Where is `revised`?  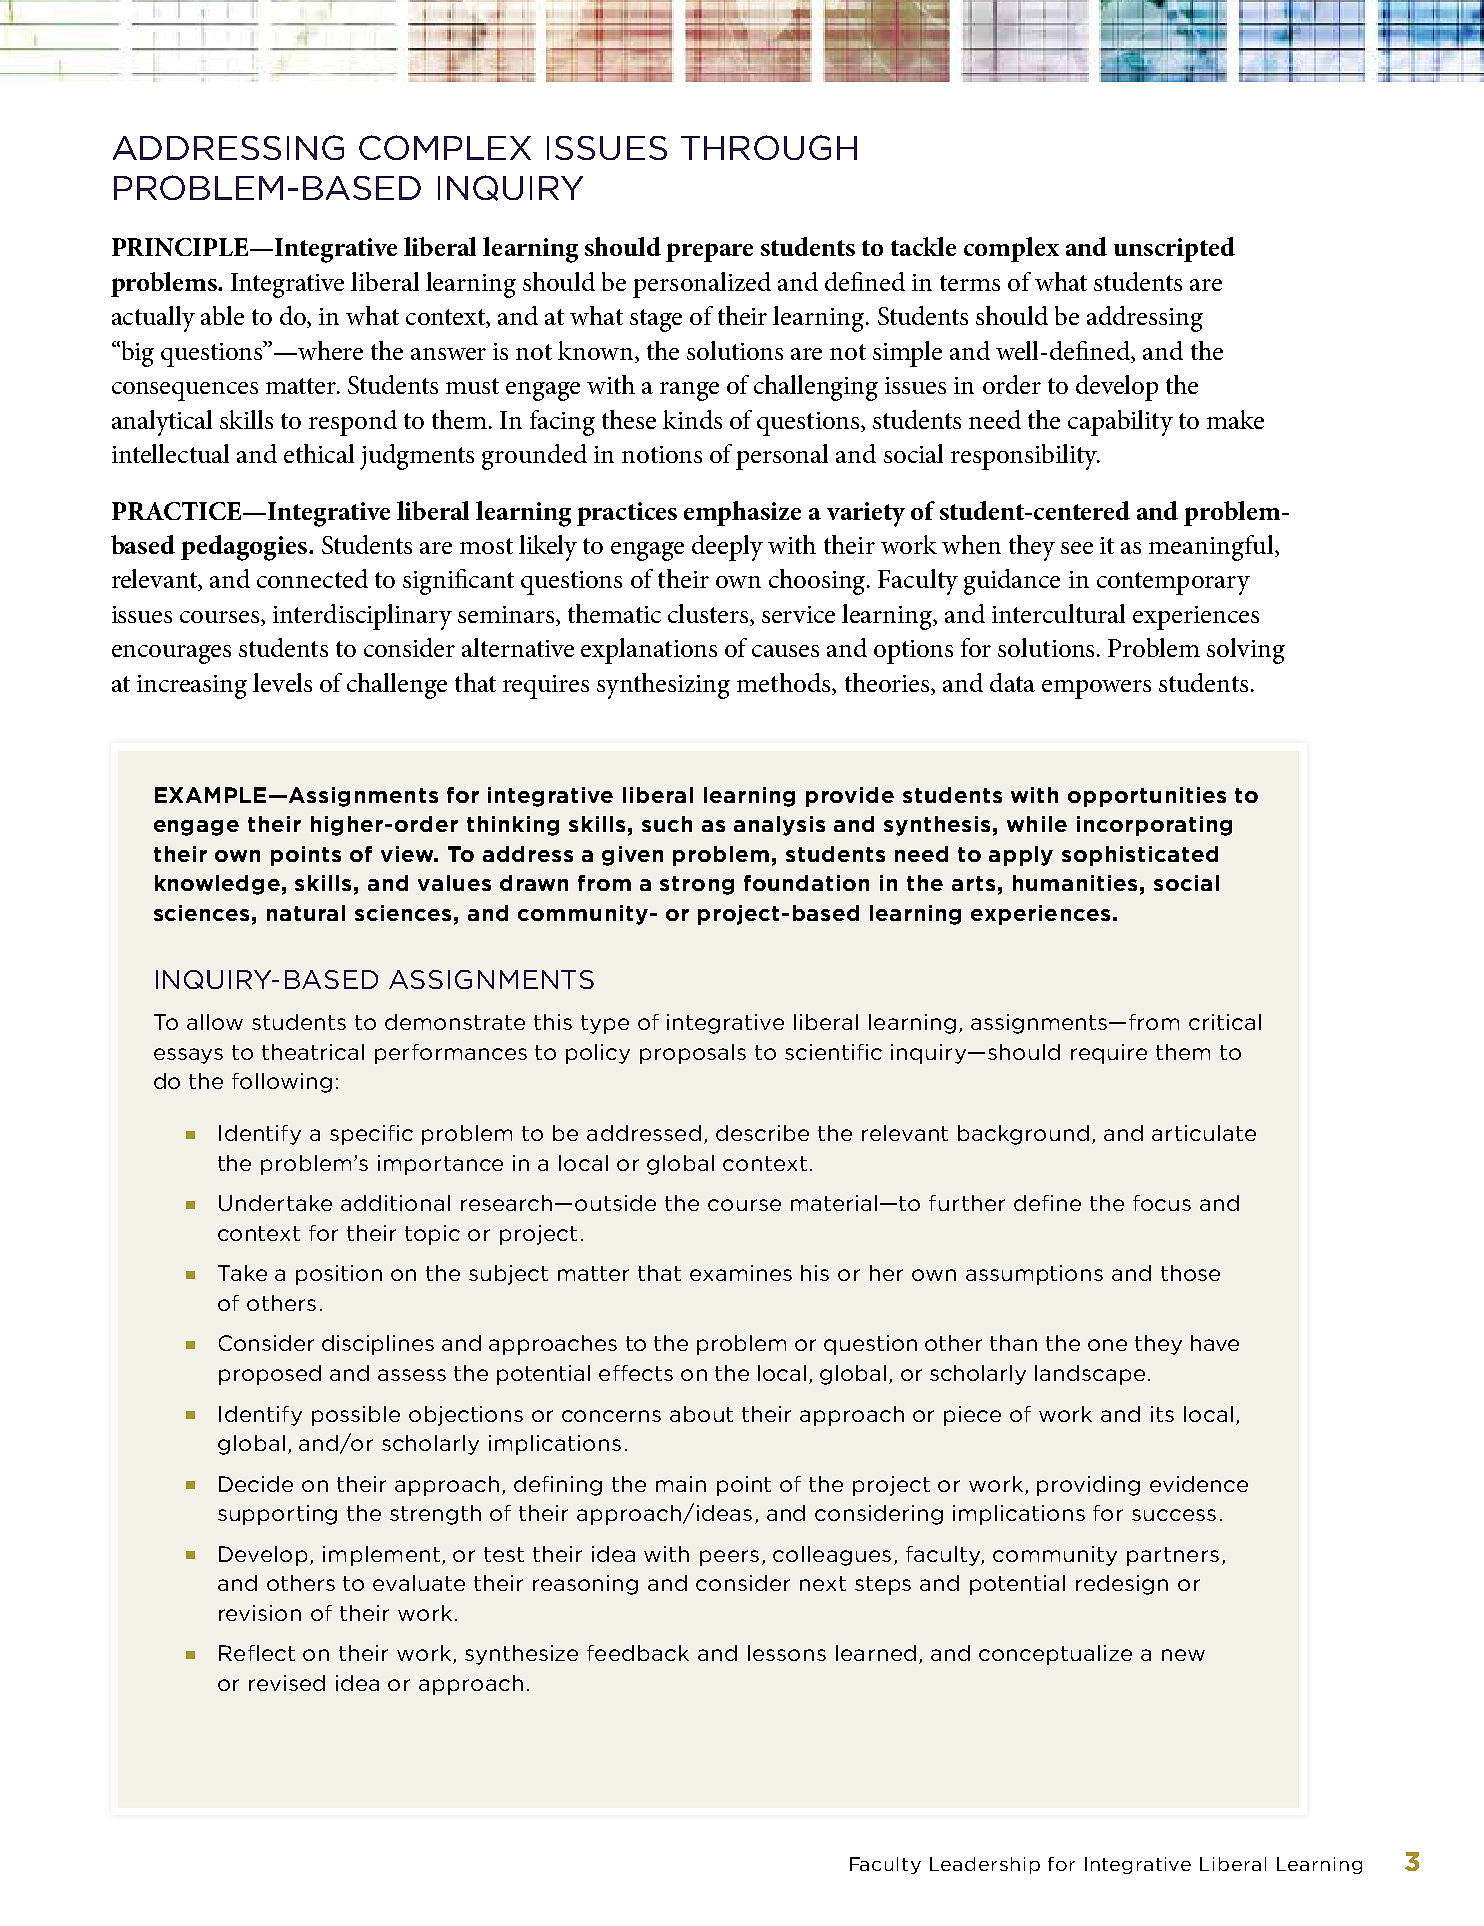 revised is located at coordinates (287, 1683).
